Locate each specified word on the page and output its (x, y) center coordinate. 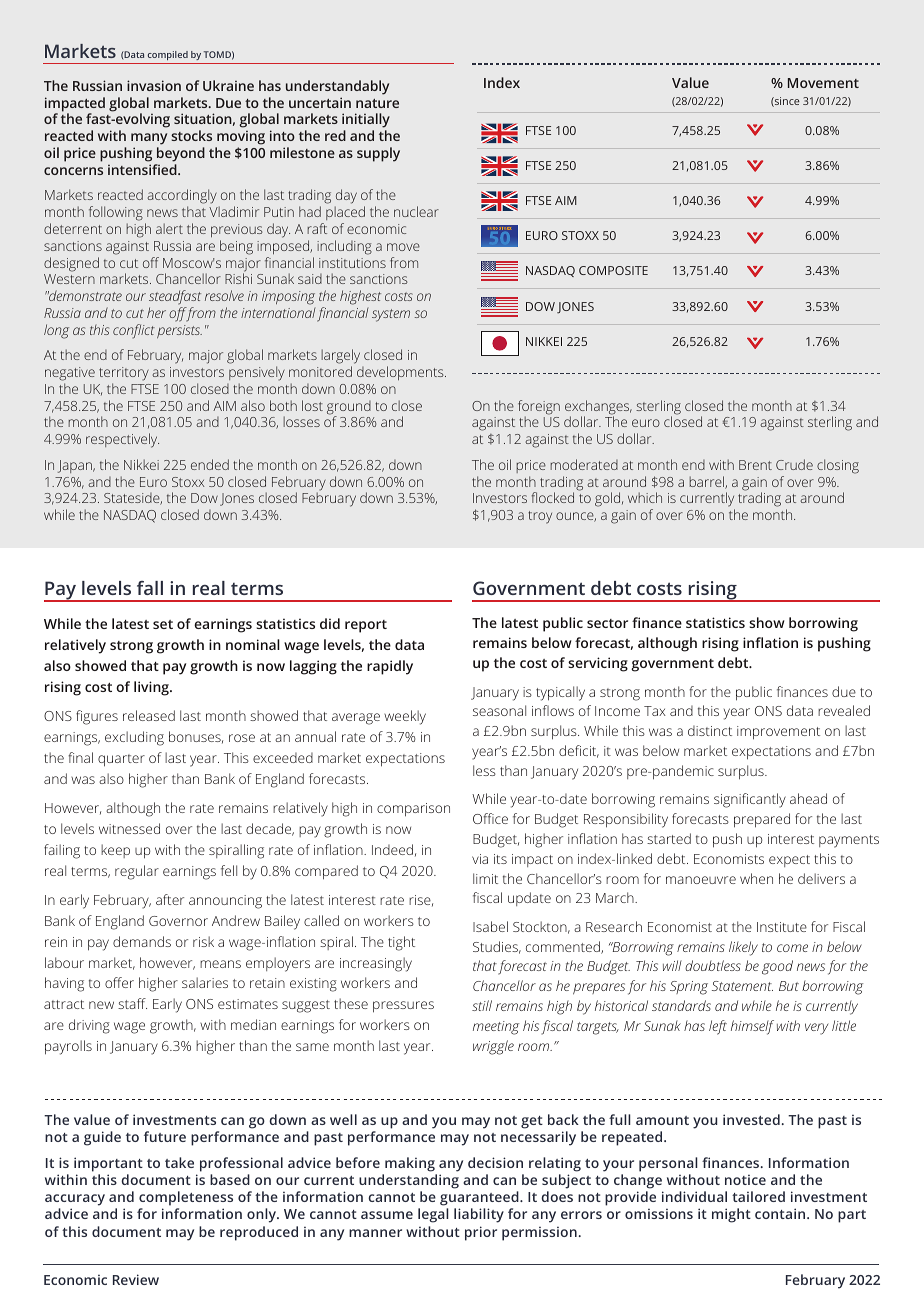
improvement (778, 733)
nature (377, 103)
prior (481, 1233)
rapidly (390, 667)
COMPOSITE (613, 270)
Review (136, 1279)
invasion (154, 85)
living (152, 688)
